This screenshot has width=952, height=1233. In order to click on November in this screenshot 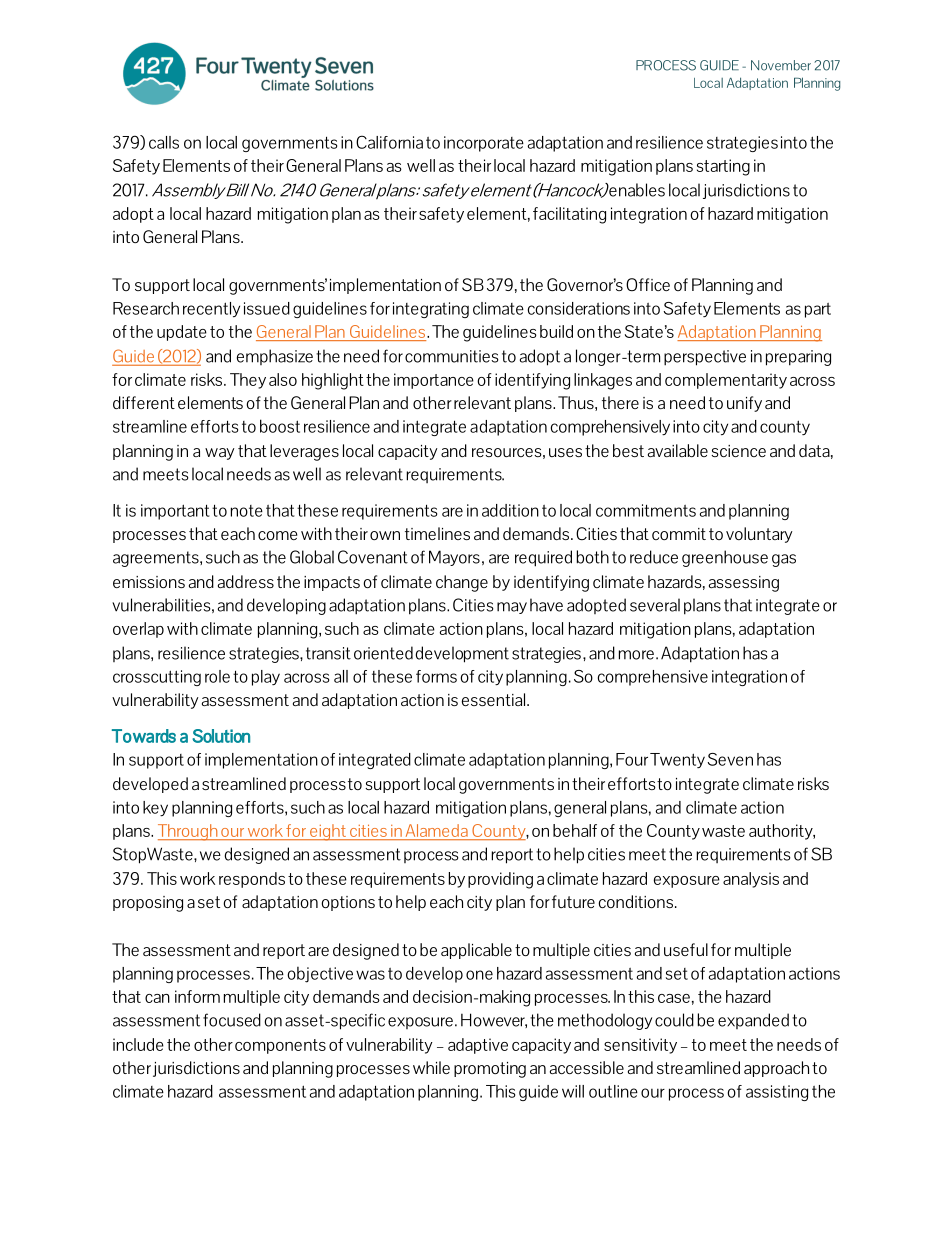, I will do `click(781, 65)`.
